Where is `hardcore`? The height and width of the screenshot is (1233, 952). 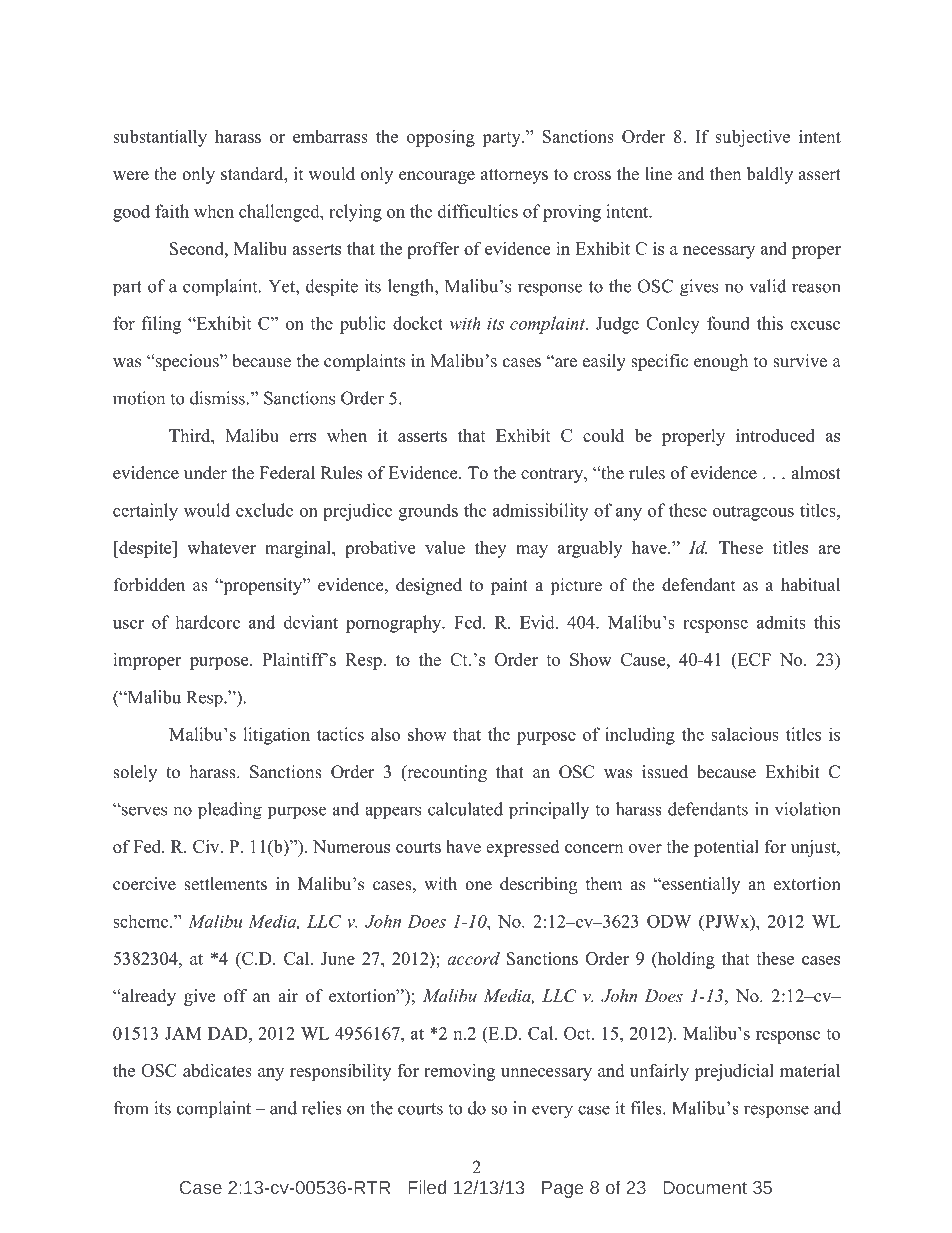
hardcore is located at coordinates (207, 622).
